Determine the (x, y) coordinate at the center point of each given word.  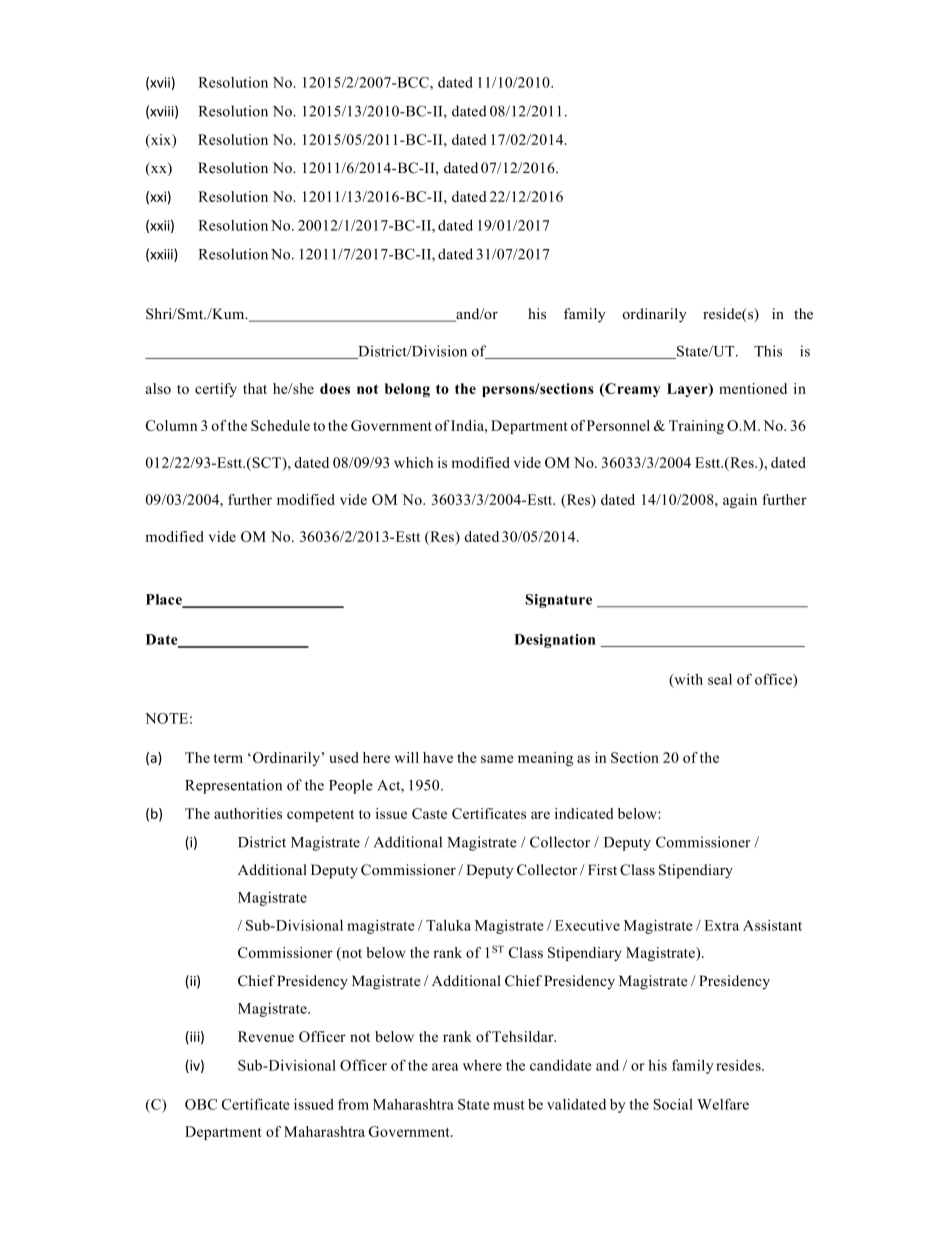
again (740, 501)
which (413, 462)
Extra (721, 925)
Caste (429, 813)
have (438, 757)
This (768, 351)
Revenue (266, 1036)
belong (407, 390)
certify (216, 390)
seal (720, 679)
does (335, 388)
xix (161, 140)
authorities (248, 813)
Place (165, 600)
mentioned (753, 388)
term (228, 758)
